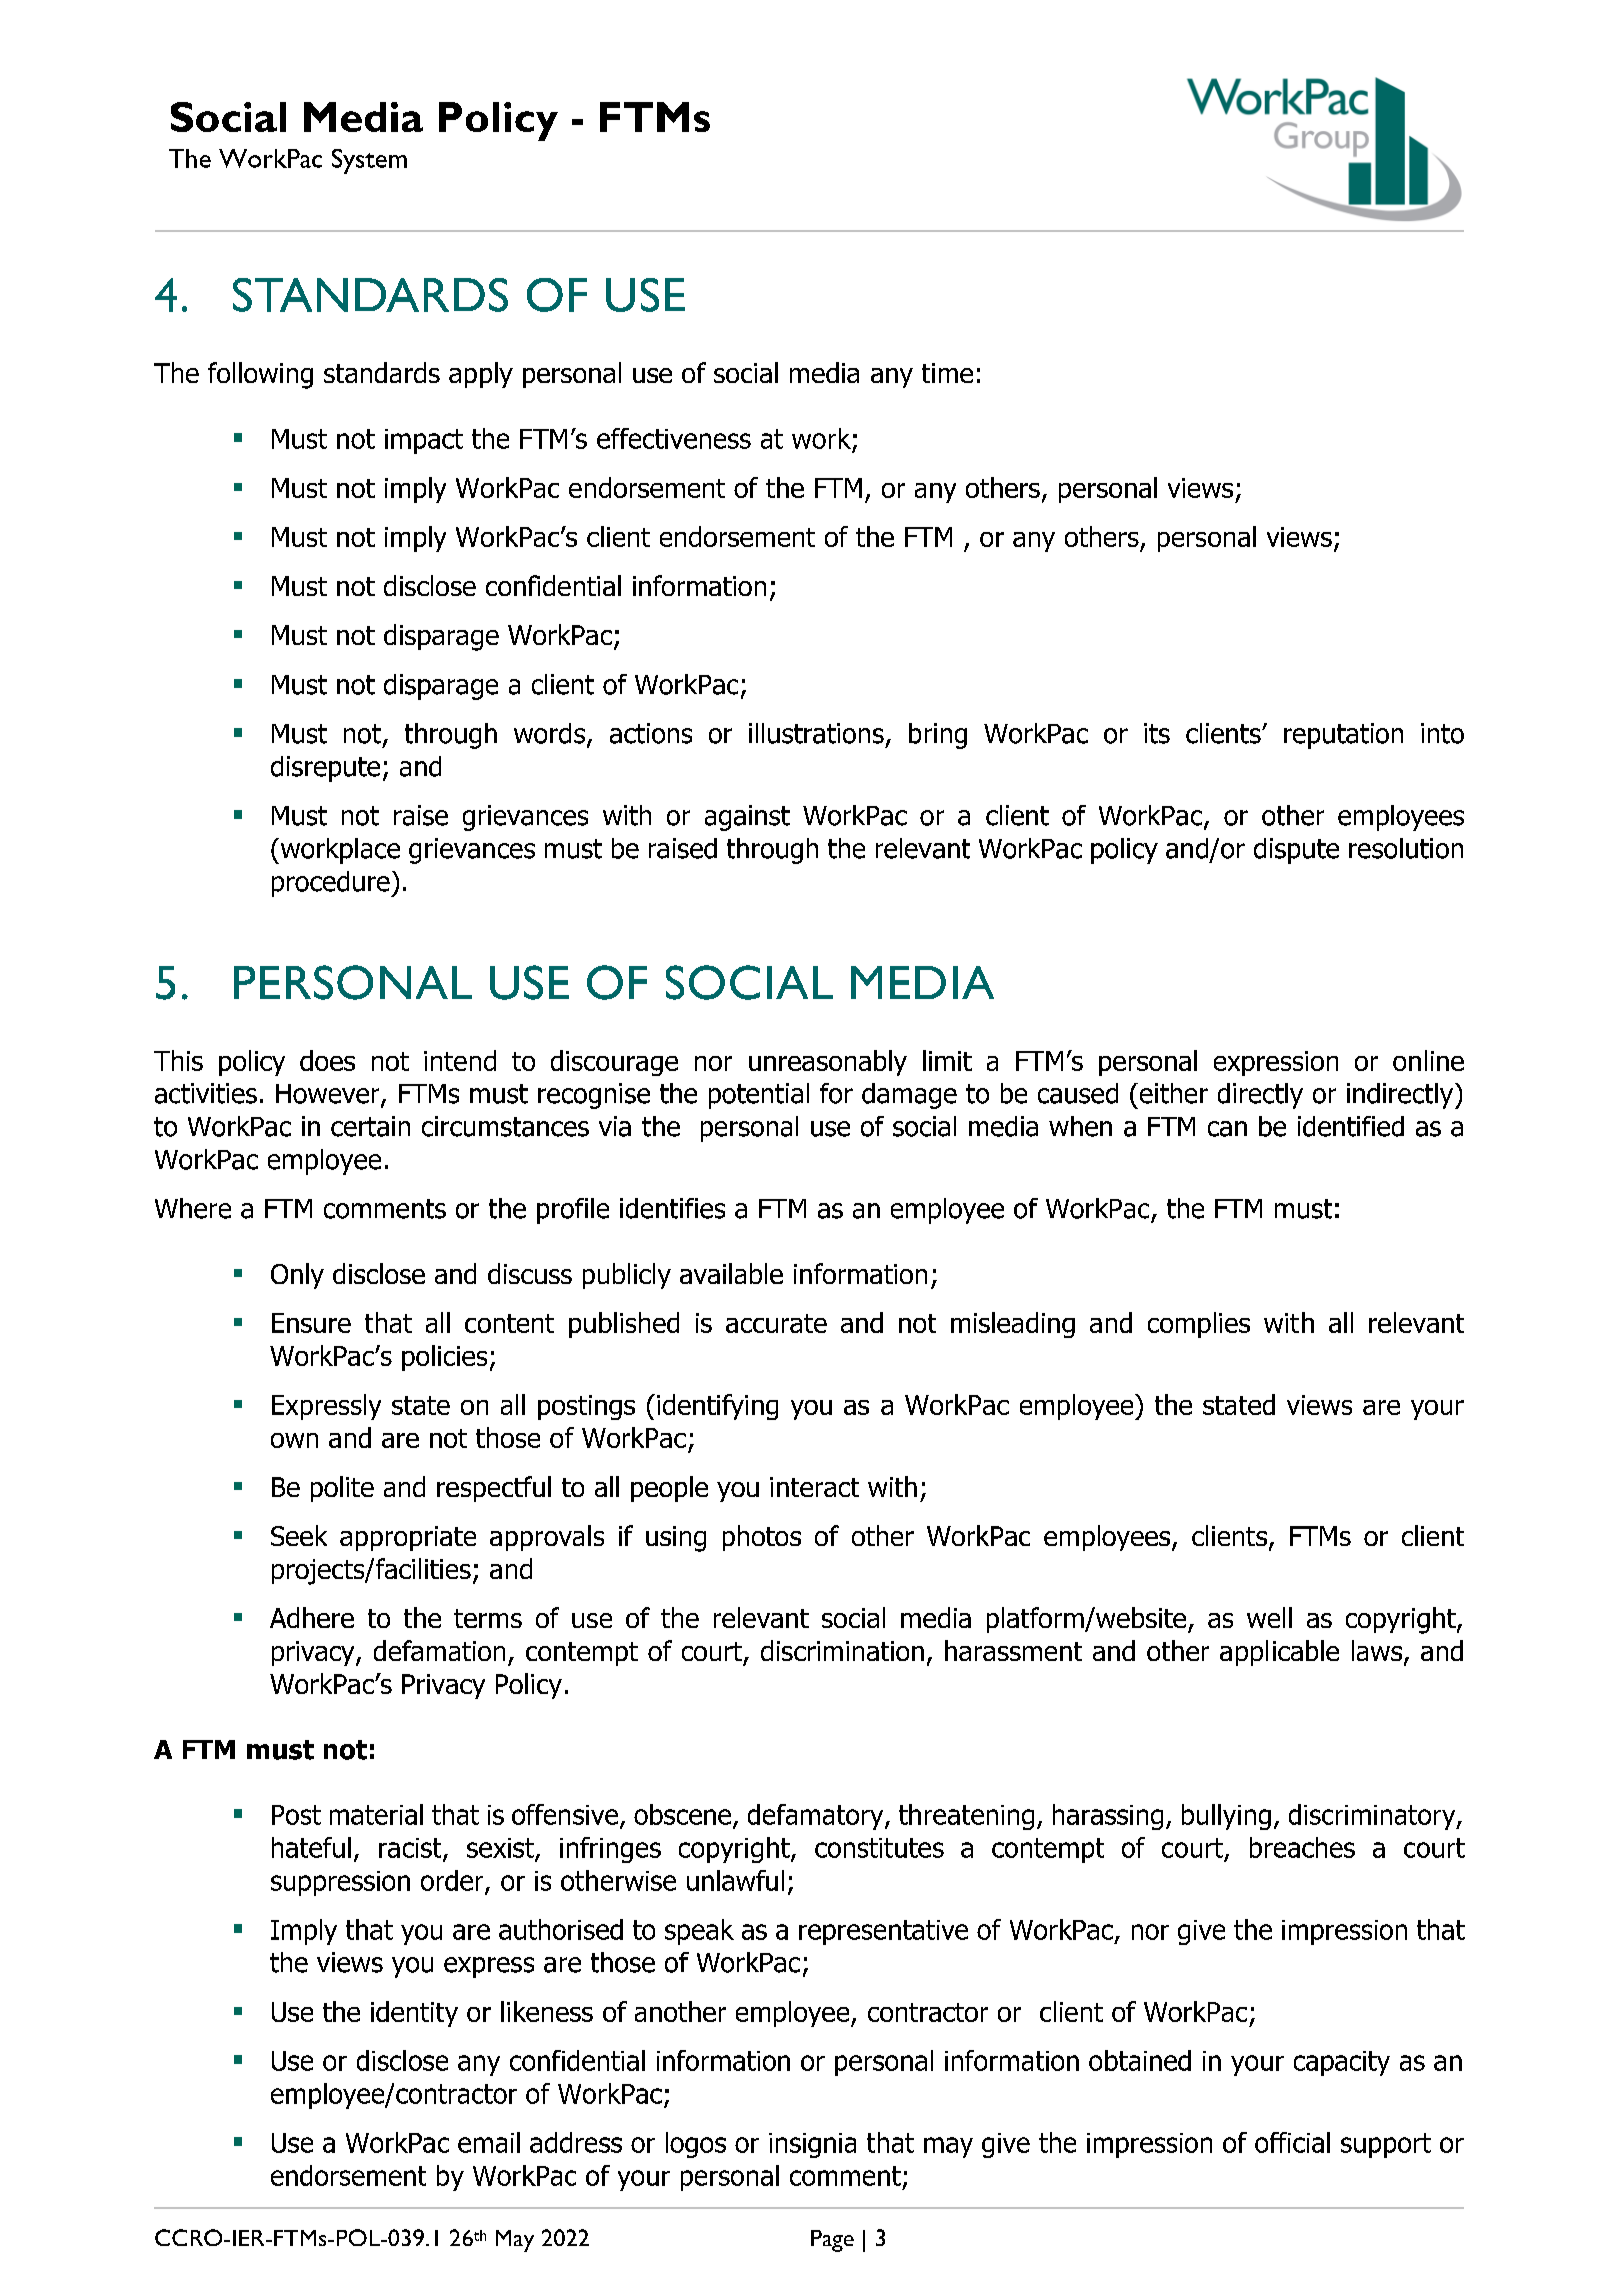 The height and width of the image is (2290, 1619). I want to click on available, so click(731, 1273).
